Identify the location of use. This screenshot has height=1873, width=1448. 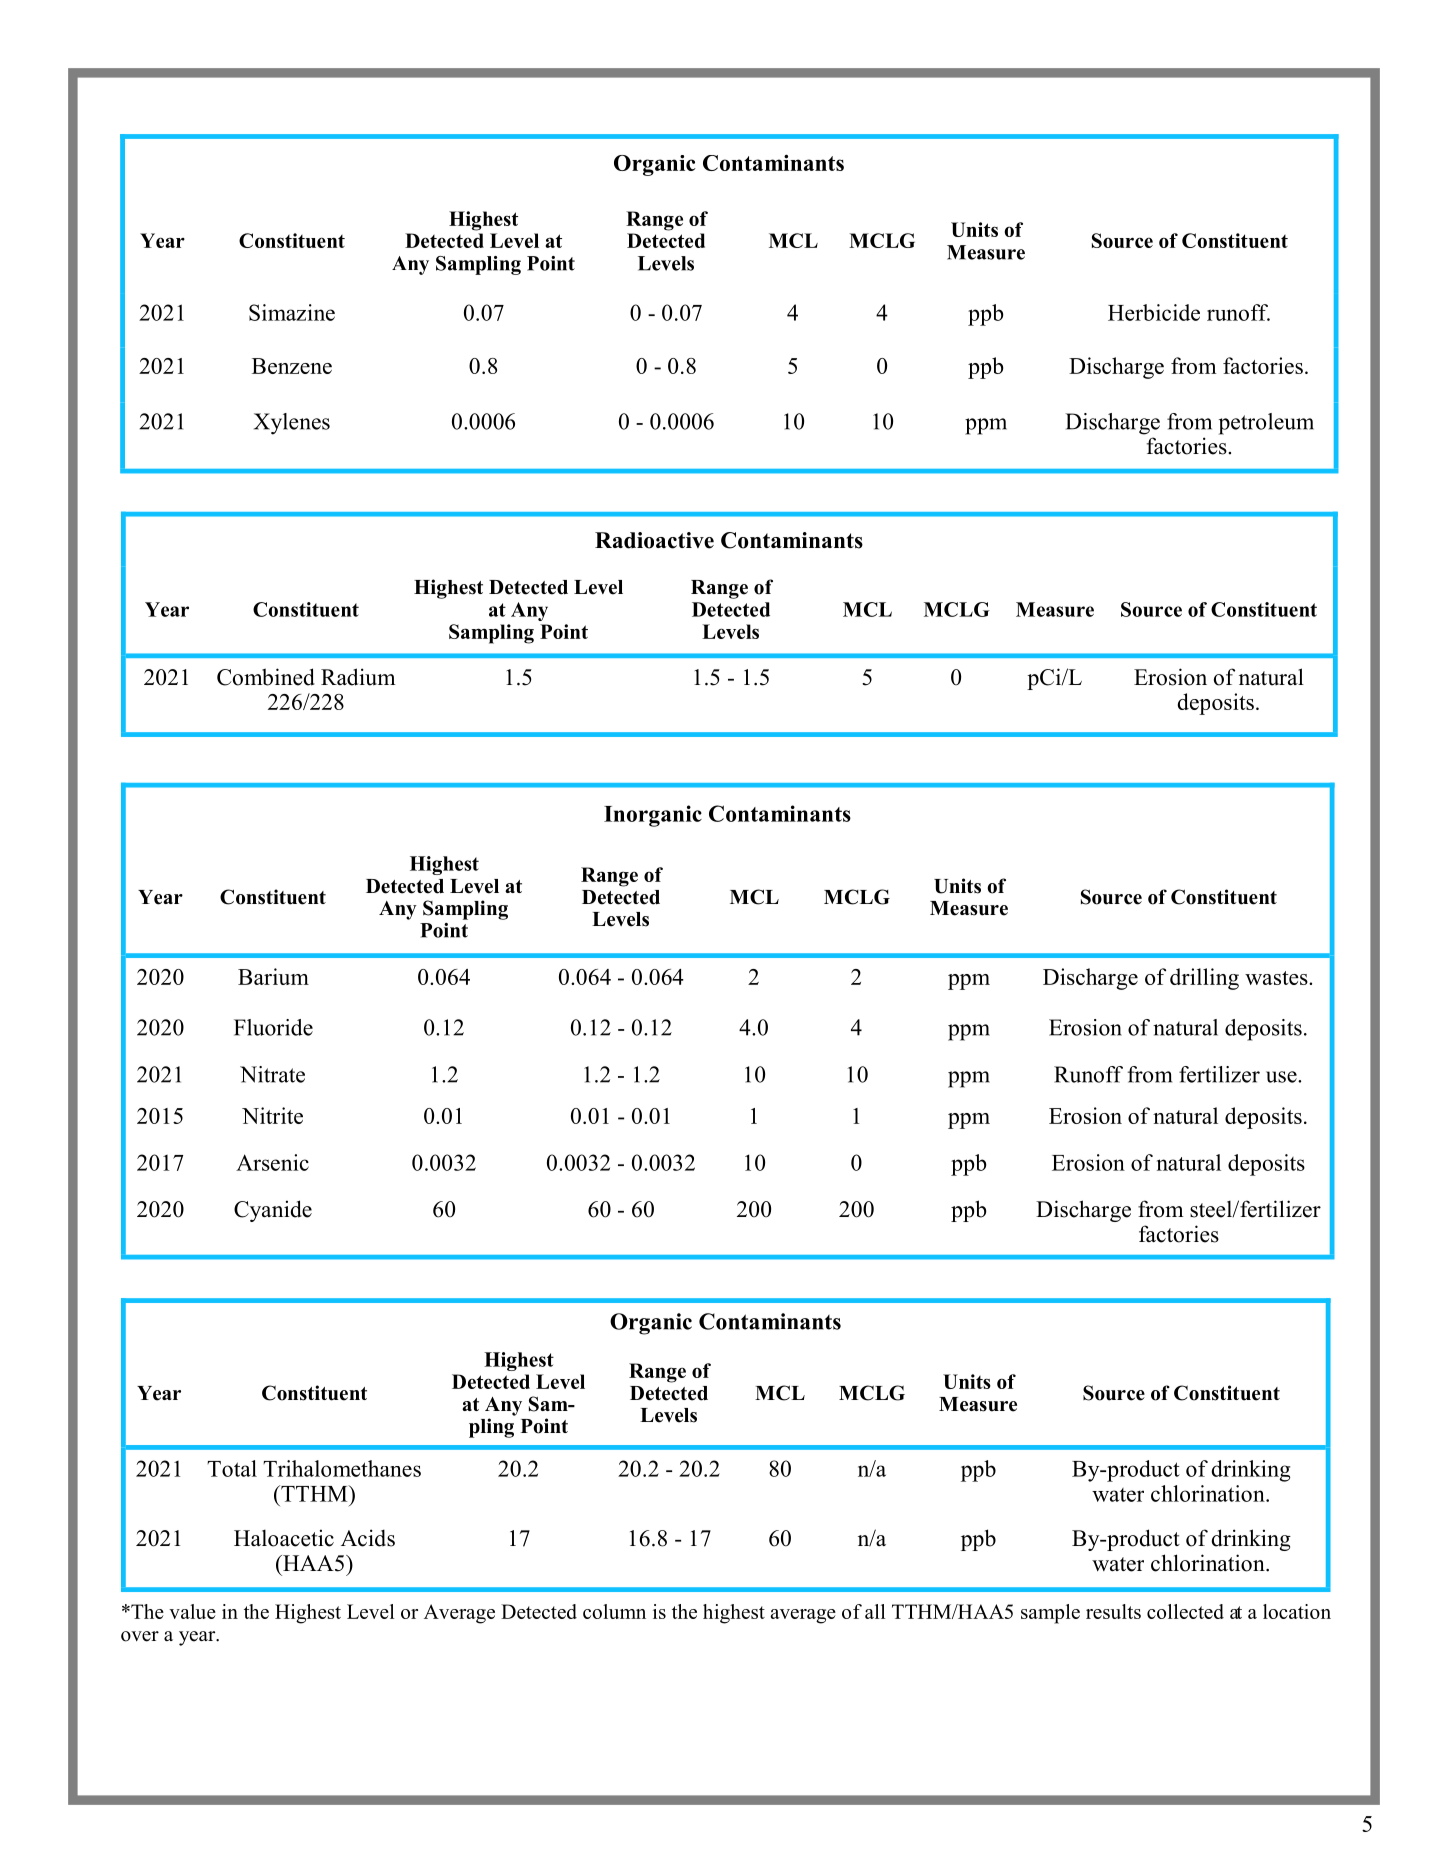
(1282, 1077).
